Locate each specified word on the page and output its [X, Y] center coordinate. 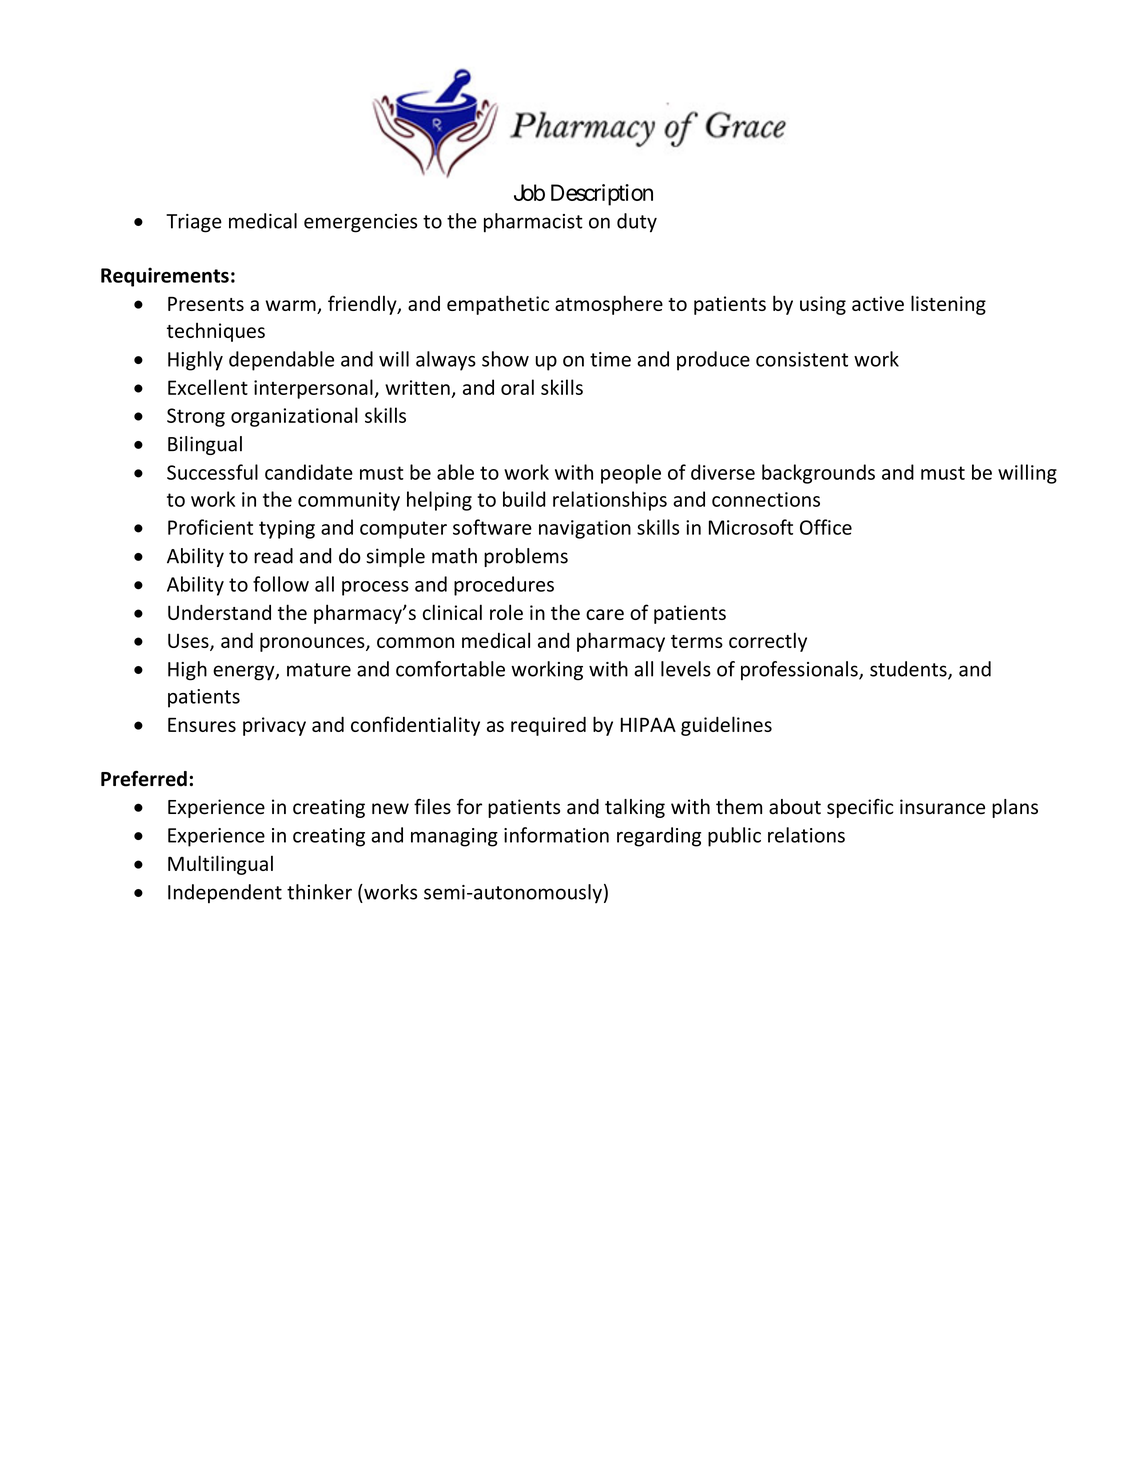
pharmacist [533, 223]
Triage [194, 223]
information [556, 835]
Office [826, 527]
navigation [585, 529]
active [878, 303]
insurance [942, 807]
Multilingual [220, 865]
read [273, 556]
